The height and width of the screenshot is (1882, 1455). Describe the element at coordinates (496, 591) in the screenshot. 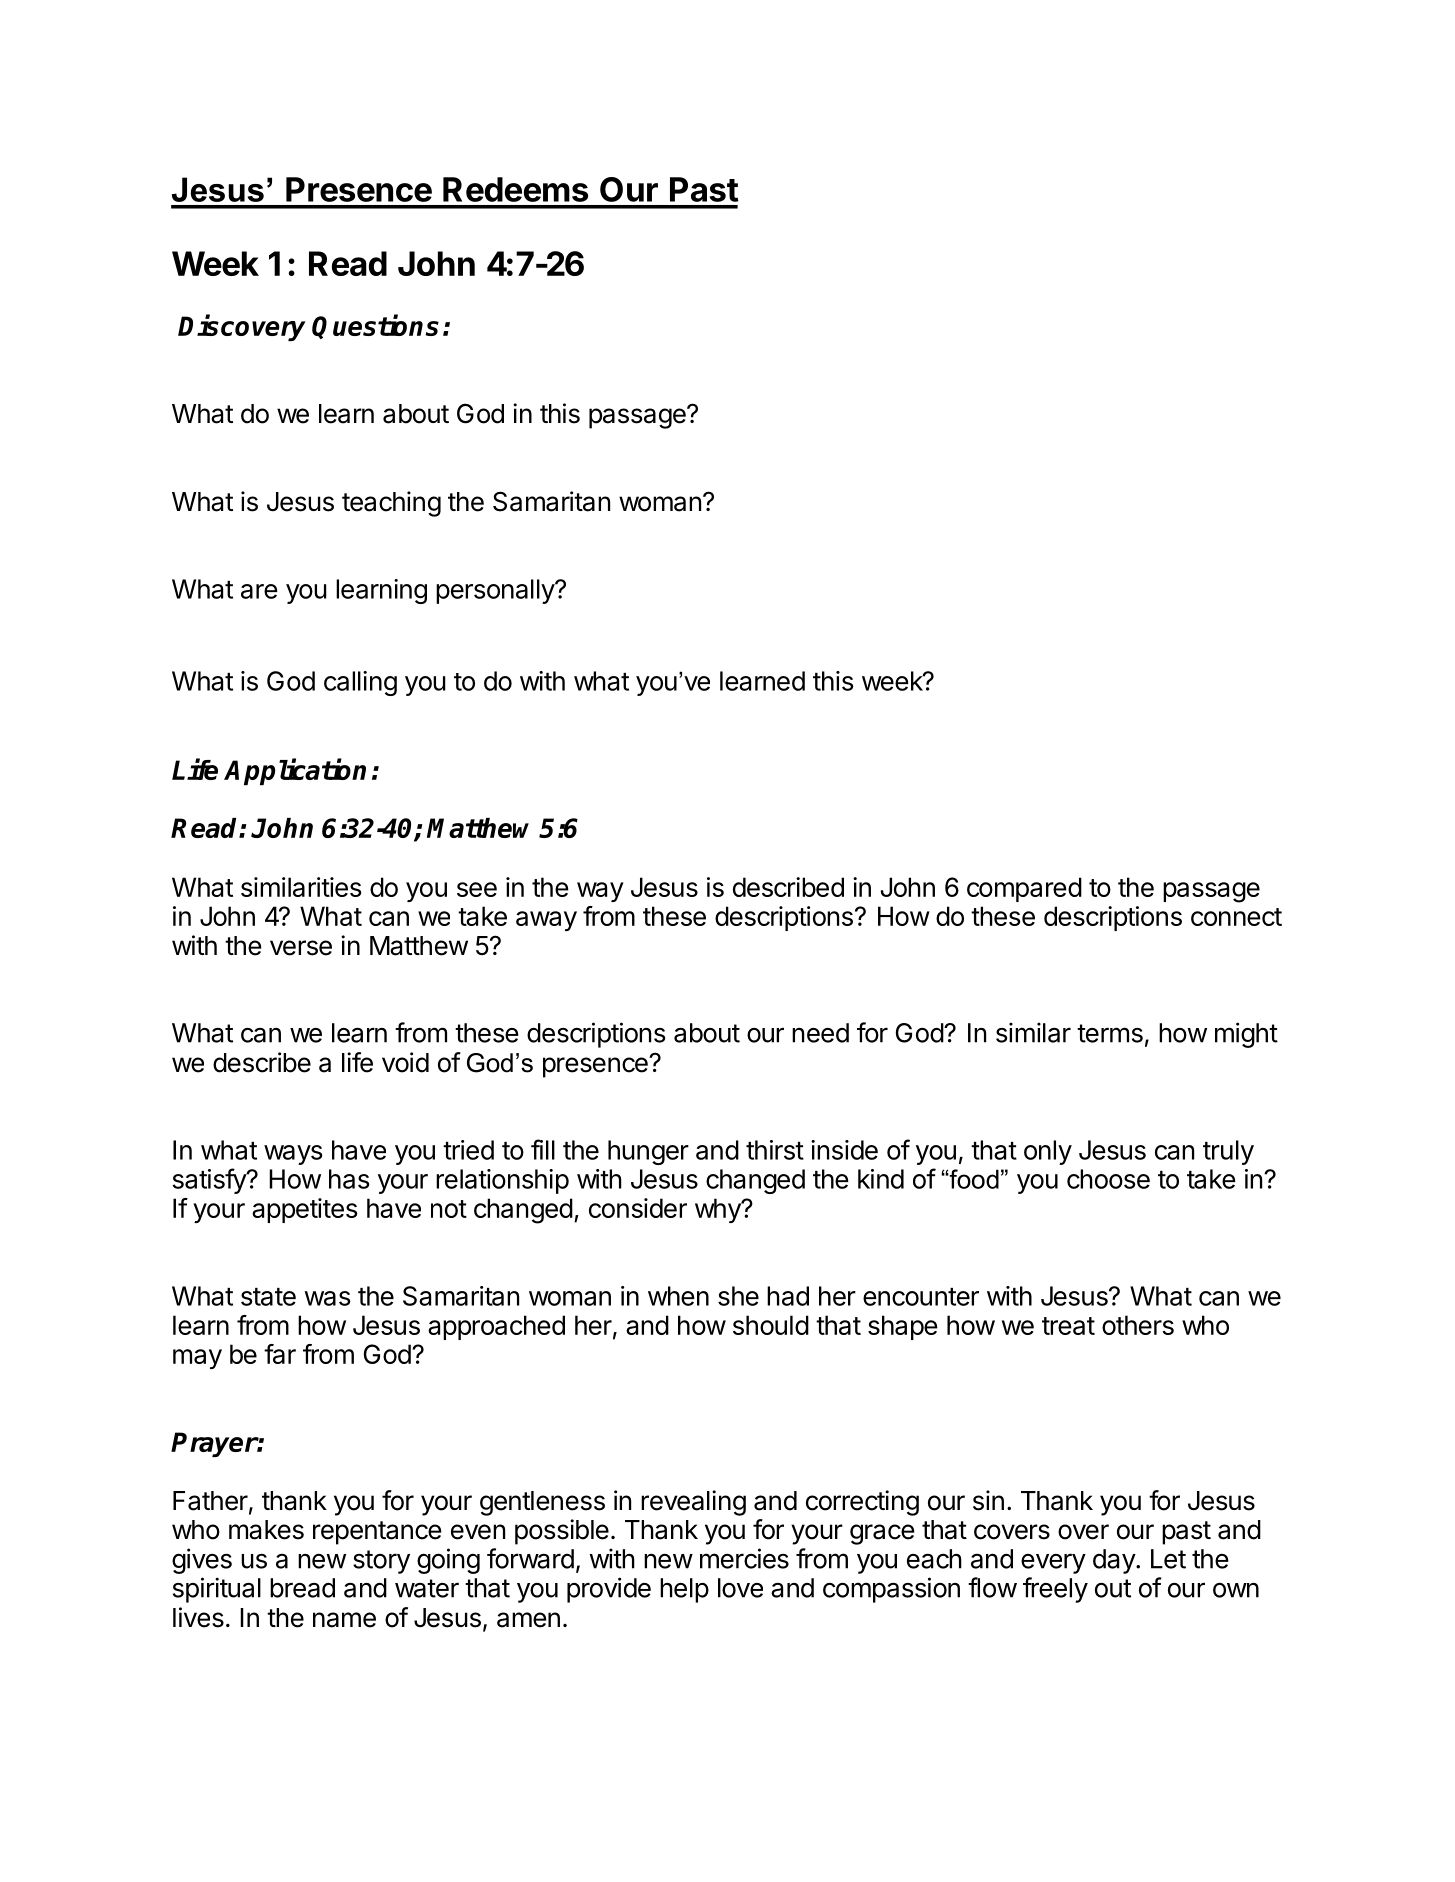

I see `personally` at that location.
